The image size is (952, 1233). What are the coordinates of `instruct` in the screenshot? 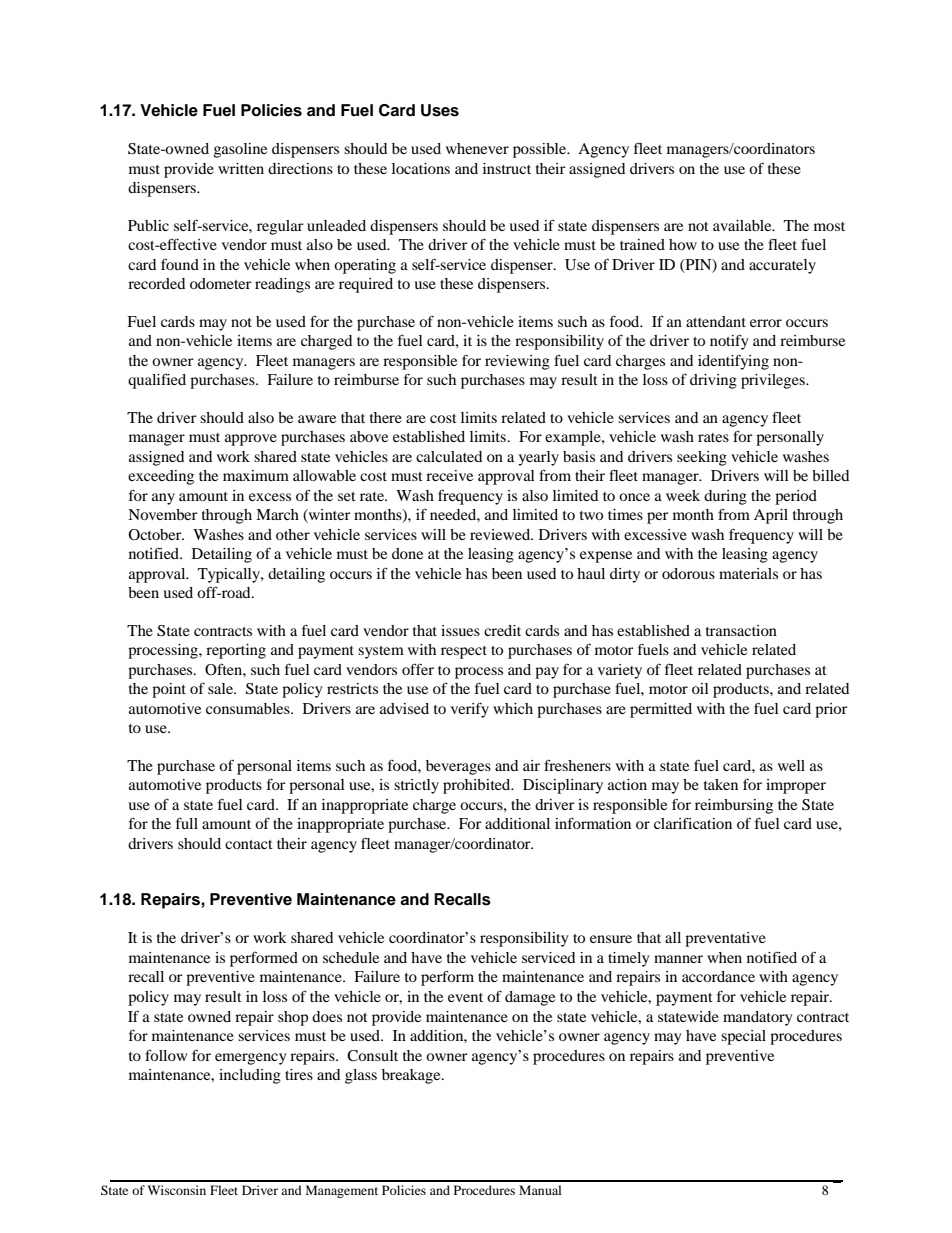 It's located at (507, 168).
